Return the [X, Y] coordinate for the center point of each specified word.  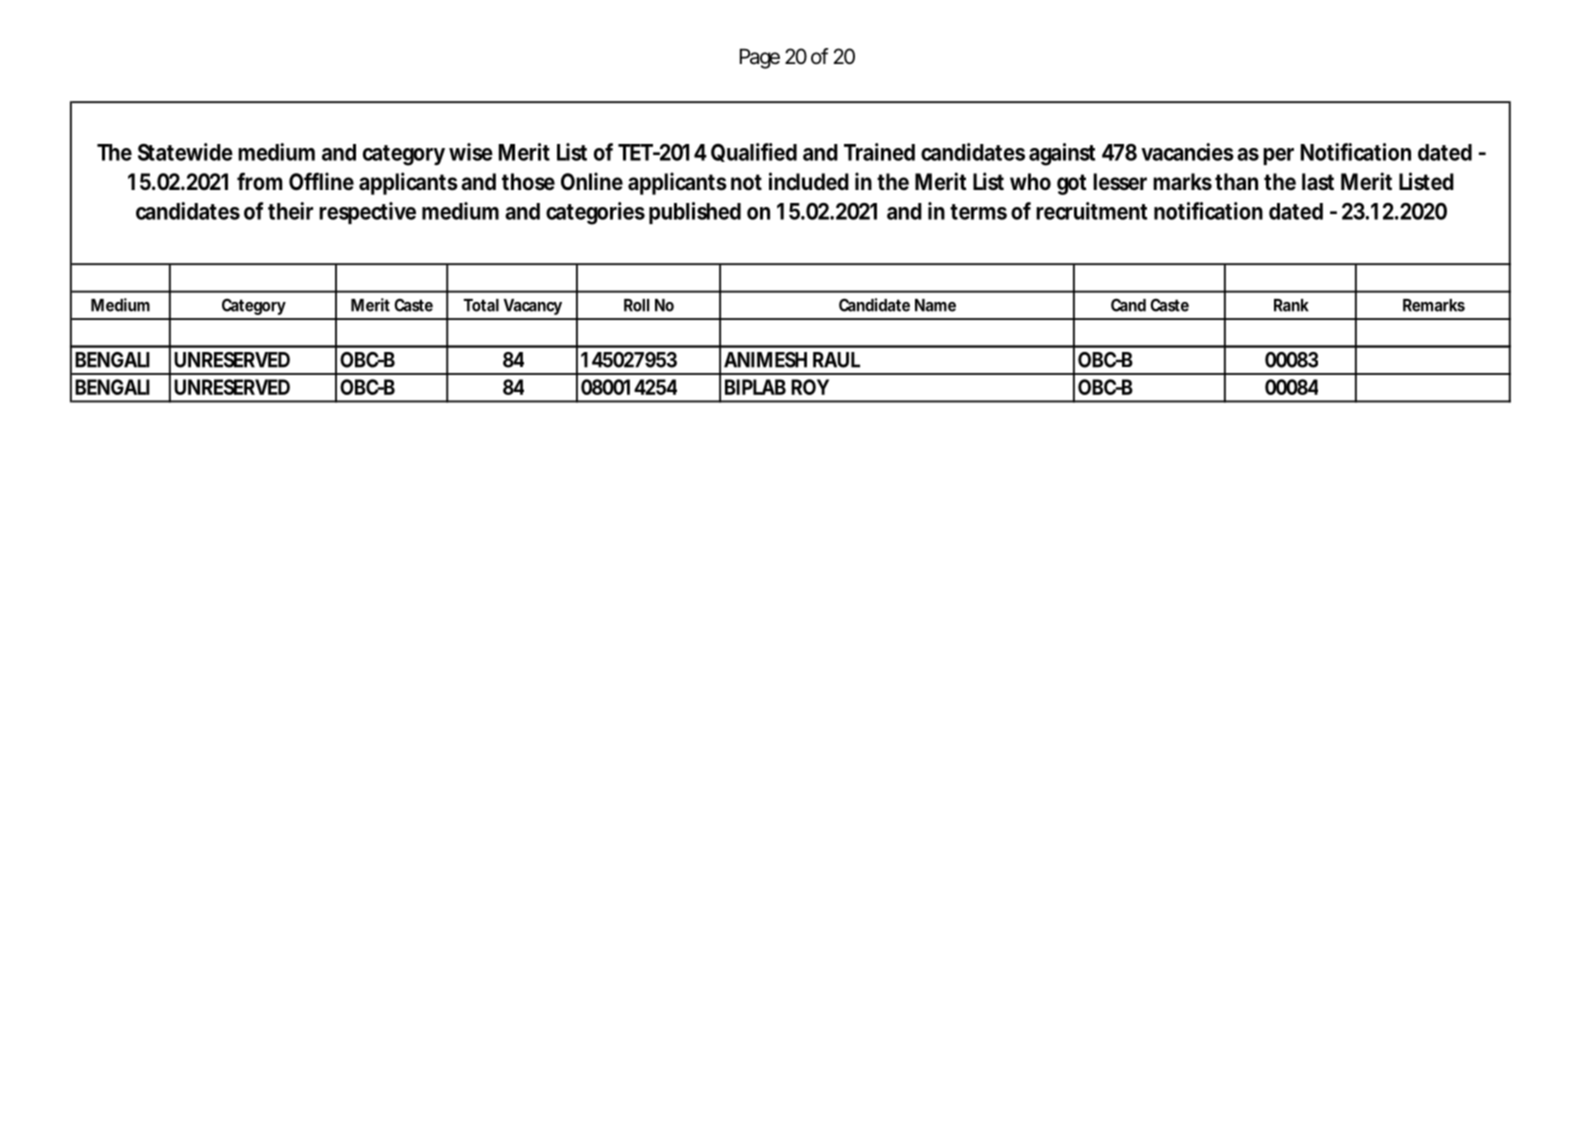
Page [760, 59]
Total [481, 305]
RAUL [836, 360]
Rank [1291, 305]
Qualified [754, 152]
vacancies [1187, 152]
